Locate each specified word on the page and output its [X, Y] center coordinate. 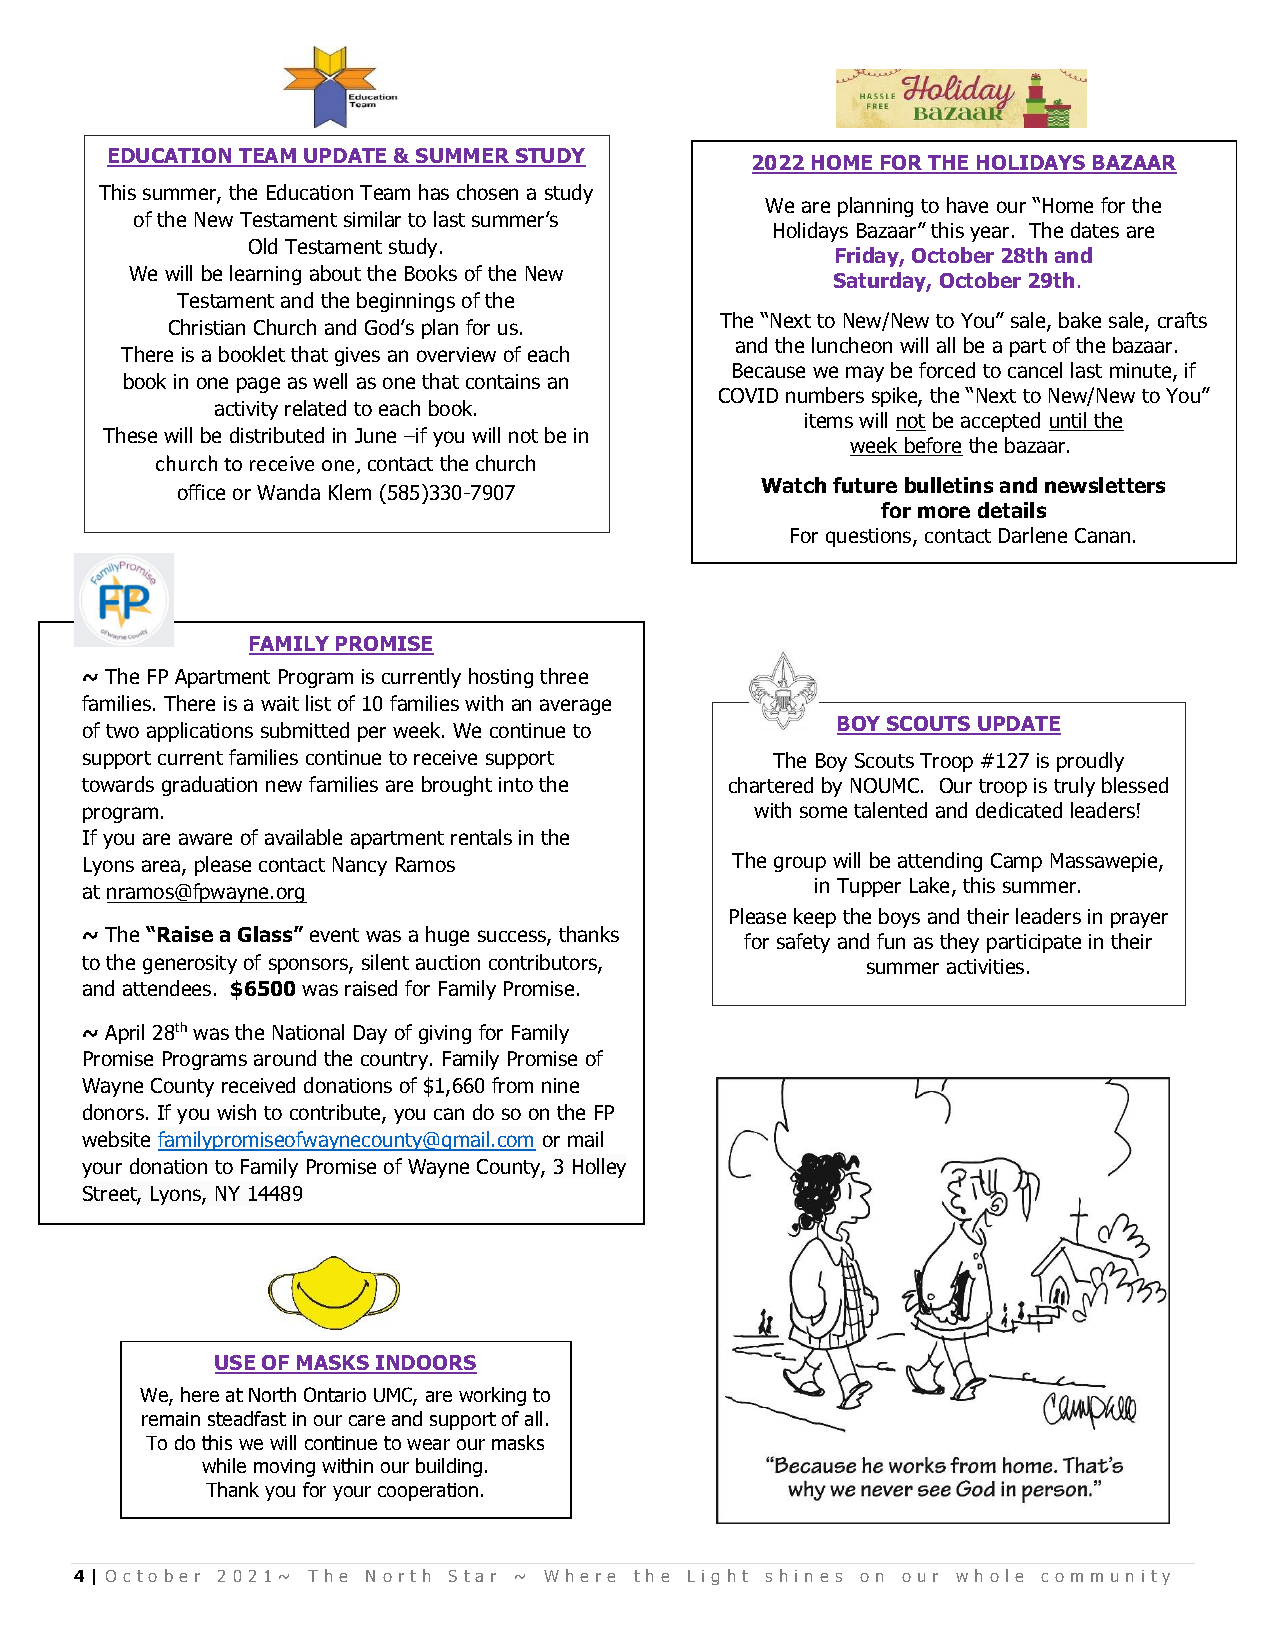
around [285, 1058]
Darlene [1033, 535]
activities [985, 966]
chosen [487, 192]
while [224, 1465]
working [492, 1396]
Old [263, 246]
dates [1095, 230]
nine [560, 1085]
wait [280, 703]
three [564, 676]
